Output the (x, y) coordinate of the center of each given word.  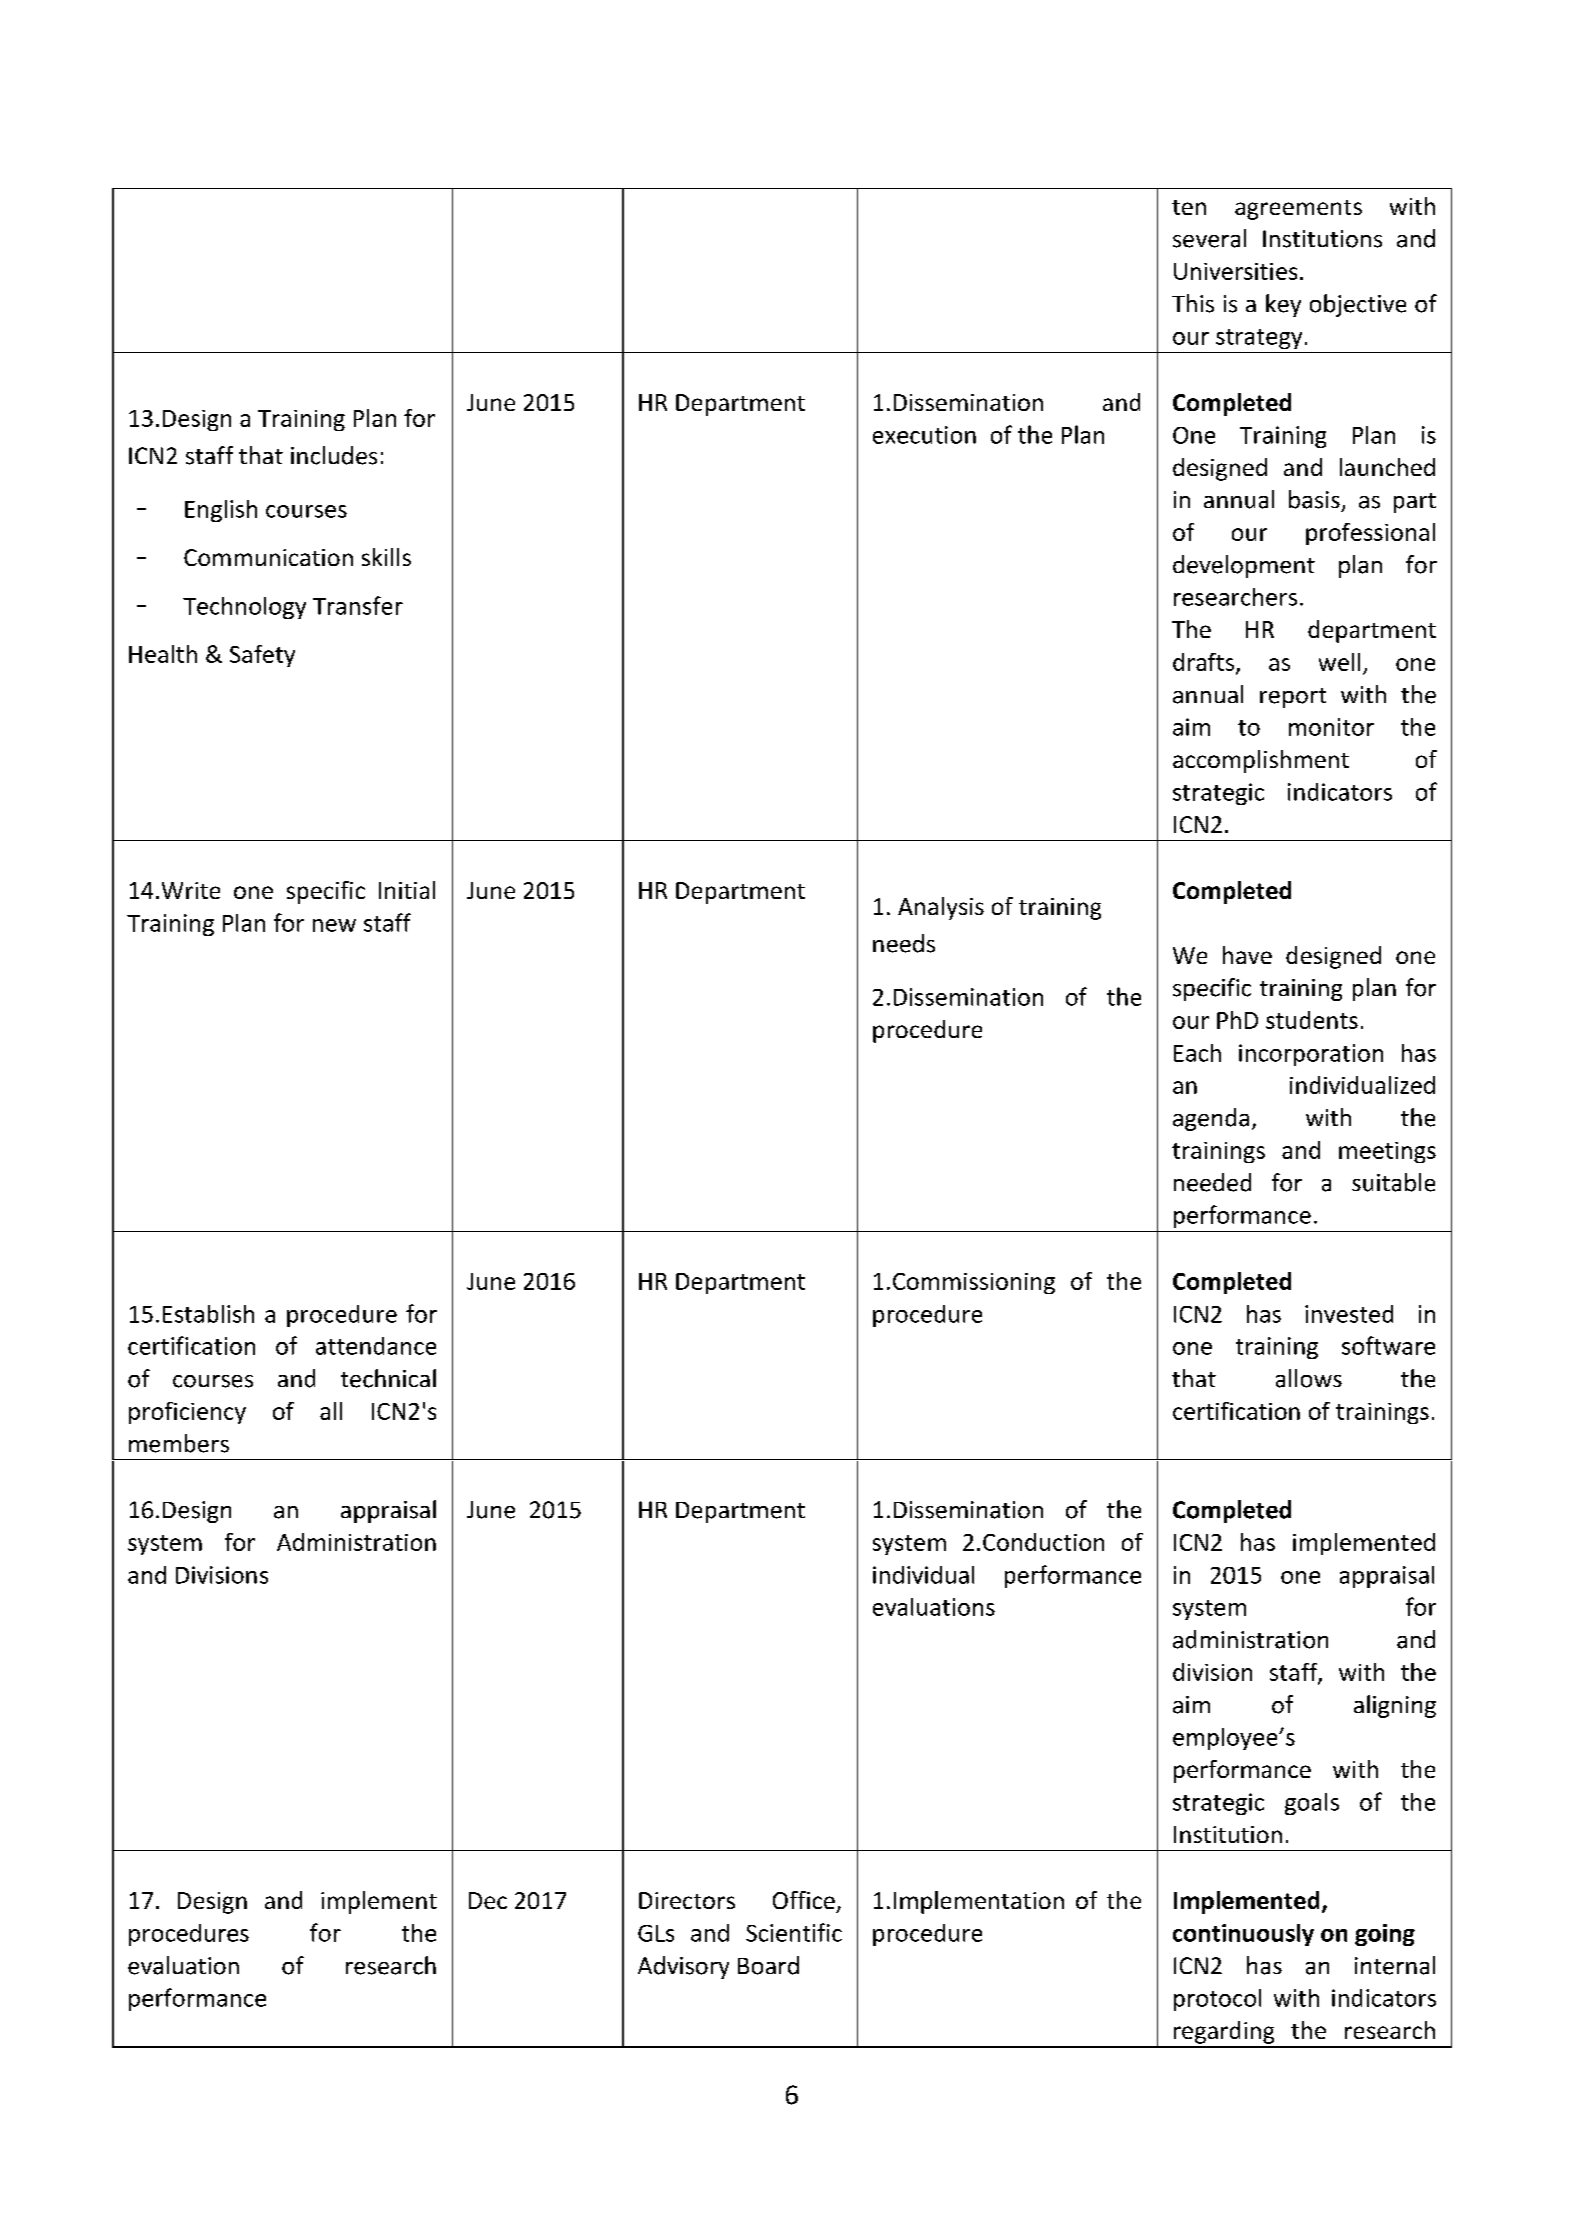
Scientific (794, 1932)
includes (334, 455)
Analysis (941, 908)
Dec (488, 1900)
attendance (376, 1346)
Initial (407, 890)
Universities (1235, 271)
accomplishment (1261, 761)
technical (388, 1378)
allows (1309, 1378)
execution (924, 435)
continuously (1243, 1935)
